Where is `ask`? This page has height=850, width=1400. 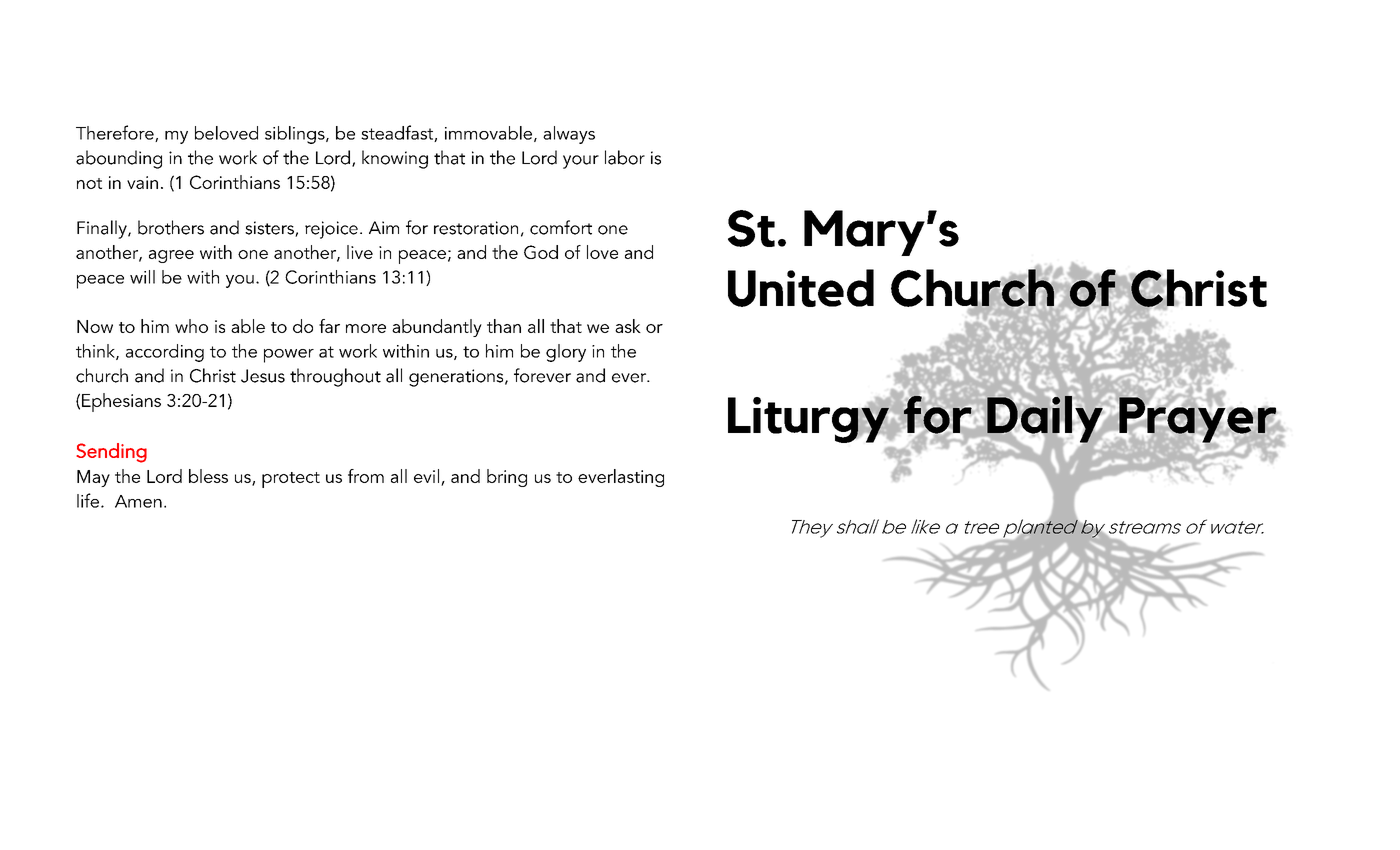
ask is located at coordinates (628, 326).
